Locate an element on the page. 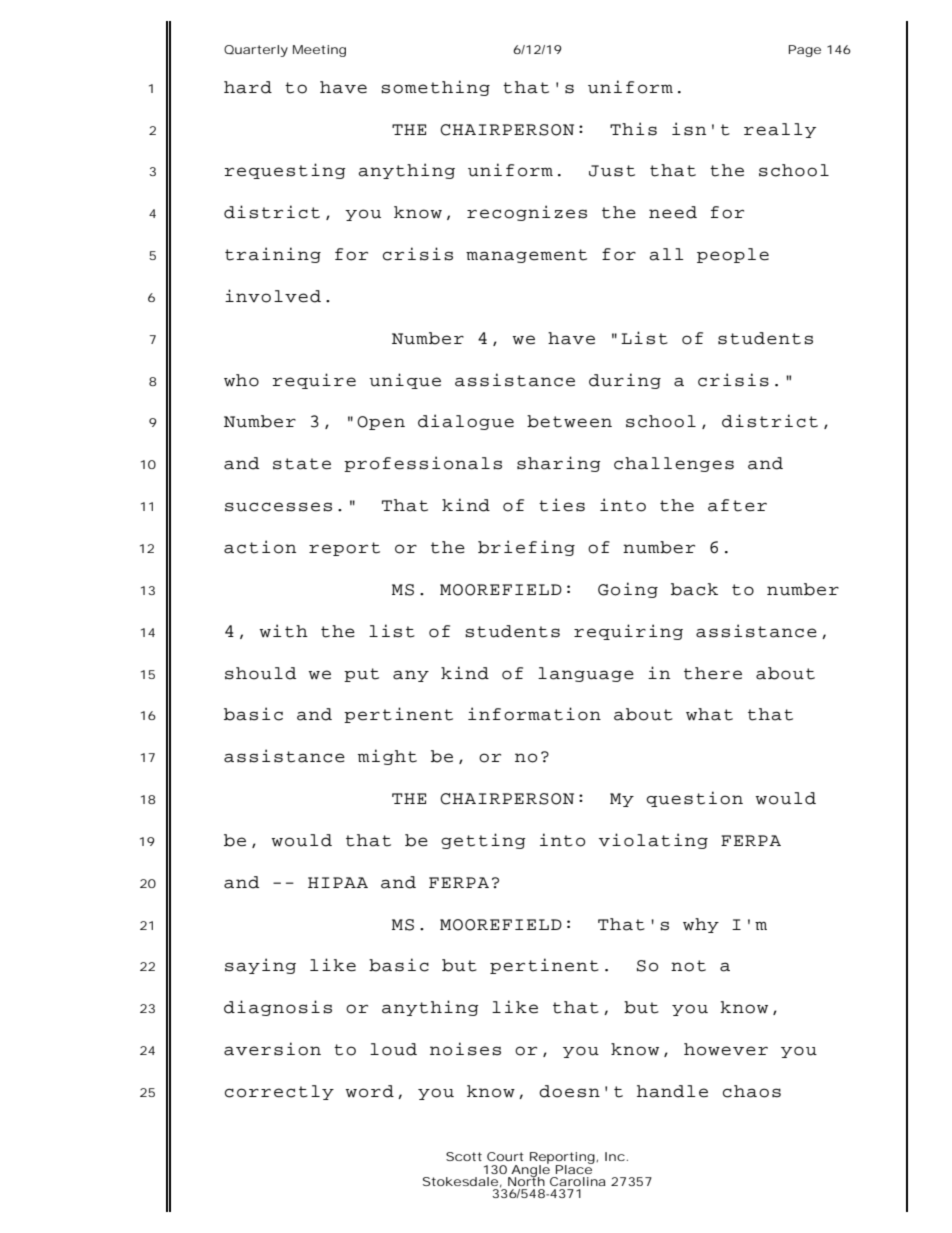 Image resolution: width=952 pixels, height=1233 pixels. sharing is located at coordinates (559, 464).
